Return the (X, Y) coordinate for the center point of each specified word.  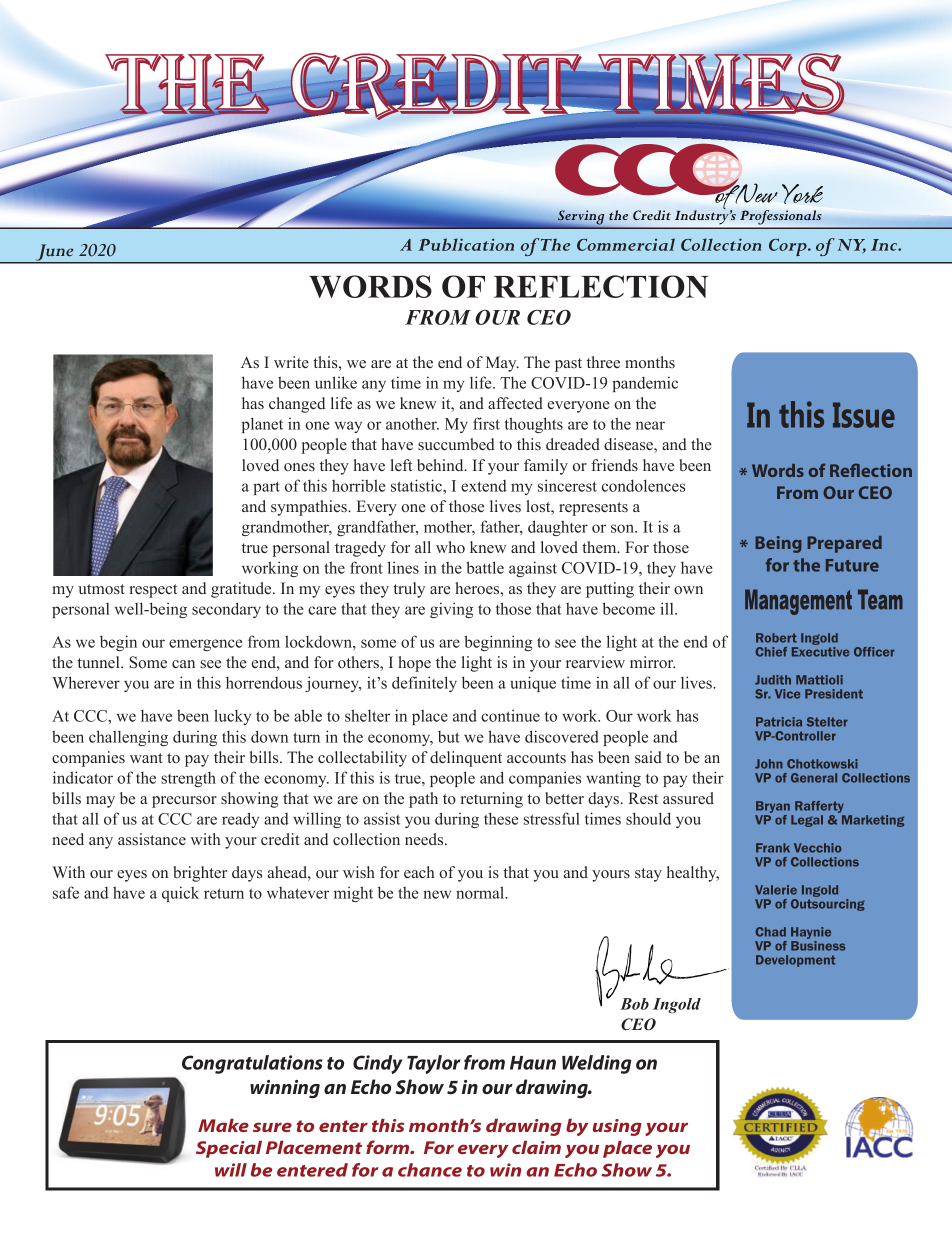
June (54, 253)
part (266, 488)
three (603, 362)
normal (481, 892)
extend (484, 486)
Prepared (845, 544)
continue (510, 715)
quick (180, 894)
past (568, 365)
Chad (771, 932)
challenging (128, 738)
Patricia (779, 722)
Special (229, 1149)
